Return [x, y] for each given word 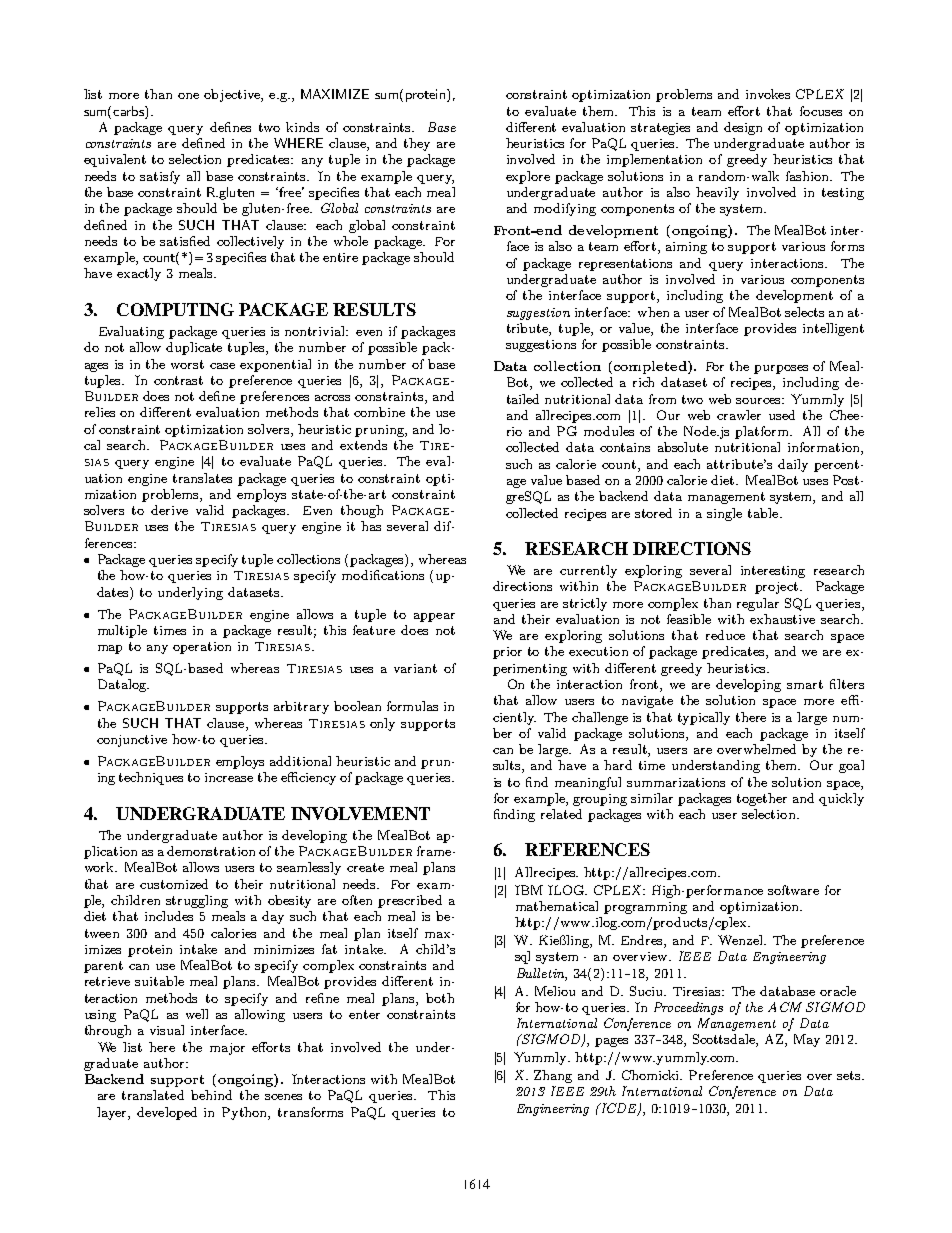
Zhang [553, 1076]
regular [758, 604]
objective [233, 95]
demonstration [211, 851]
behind [211, 1095]
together [762, 799]
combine [379, 412]
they [417, 144]
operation [202, 648]
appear [434, 617]
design [743, 128]
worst [187, 364]
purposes [781, 369]
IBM [529, 890]
